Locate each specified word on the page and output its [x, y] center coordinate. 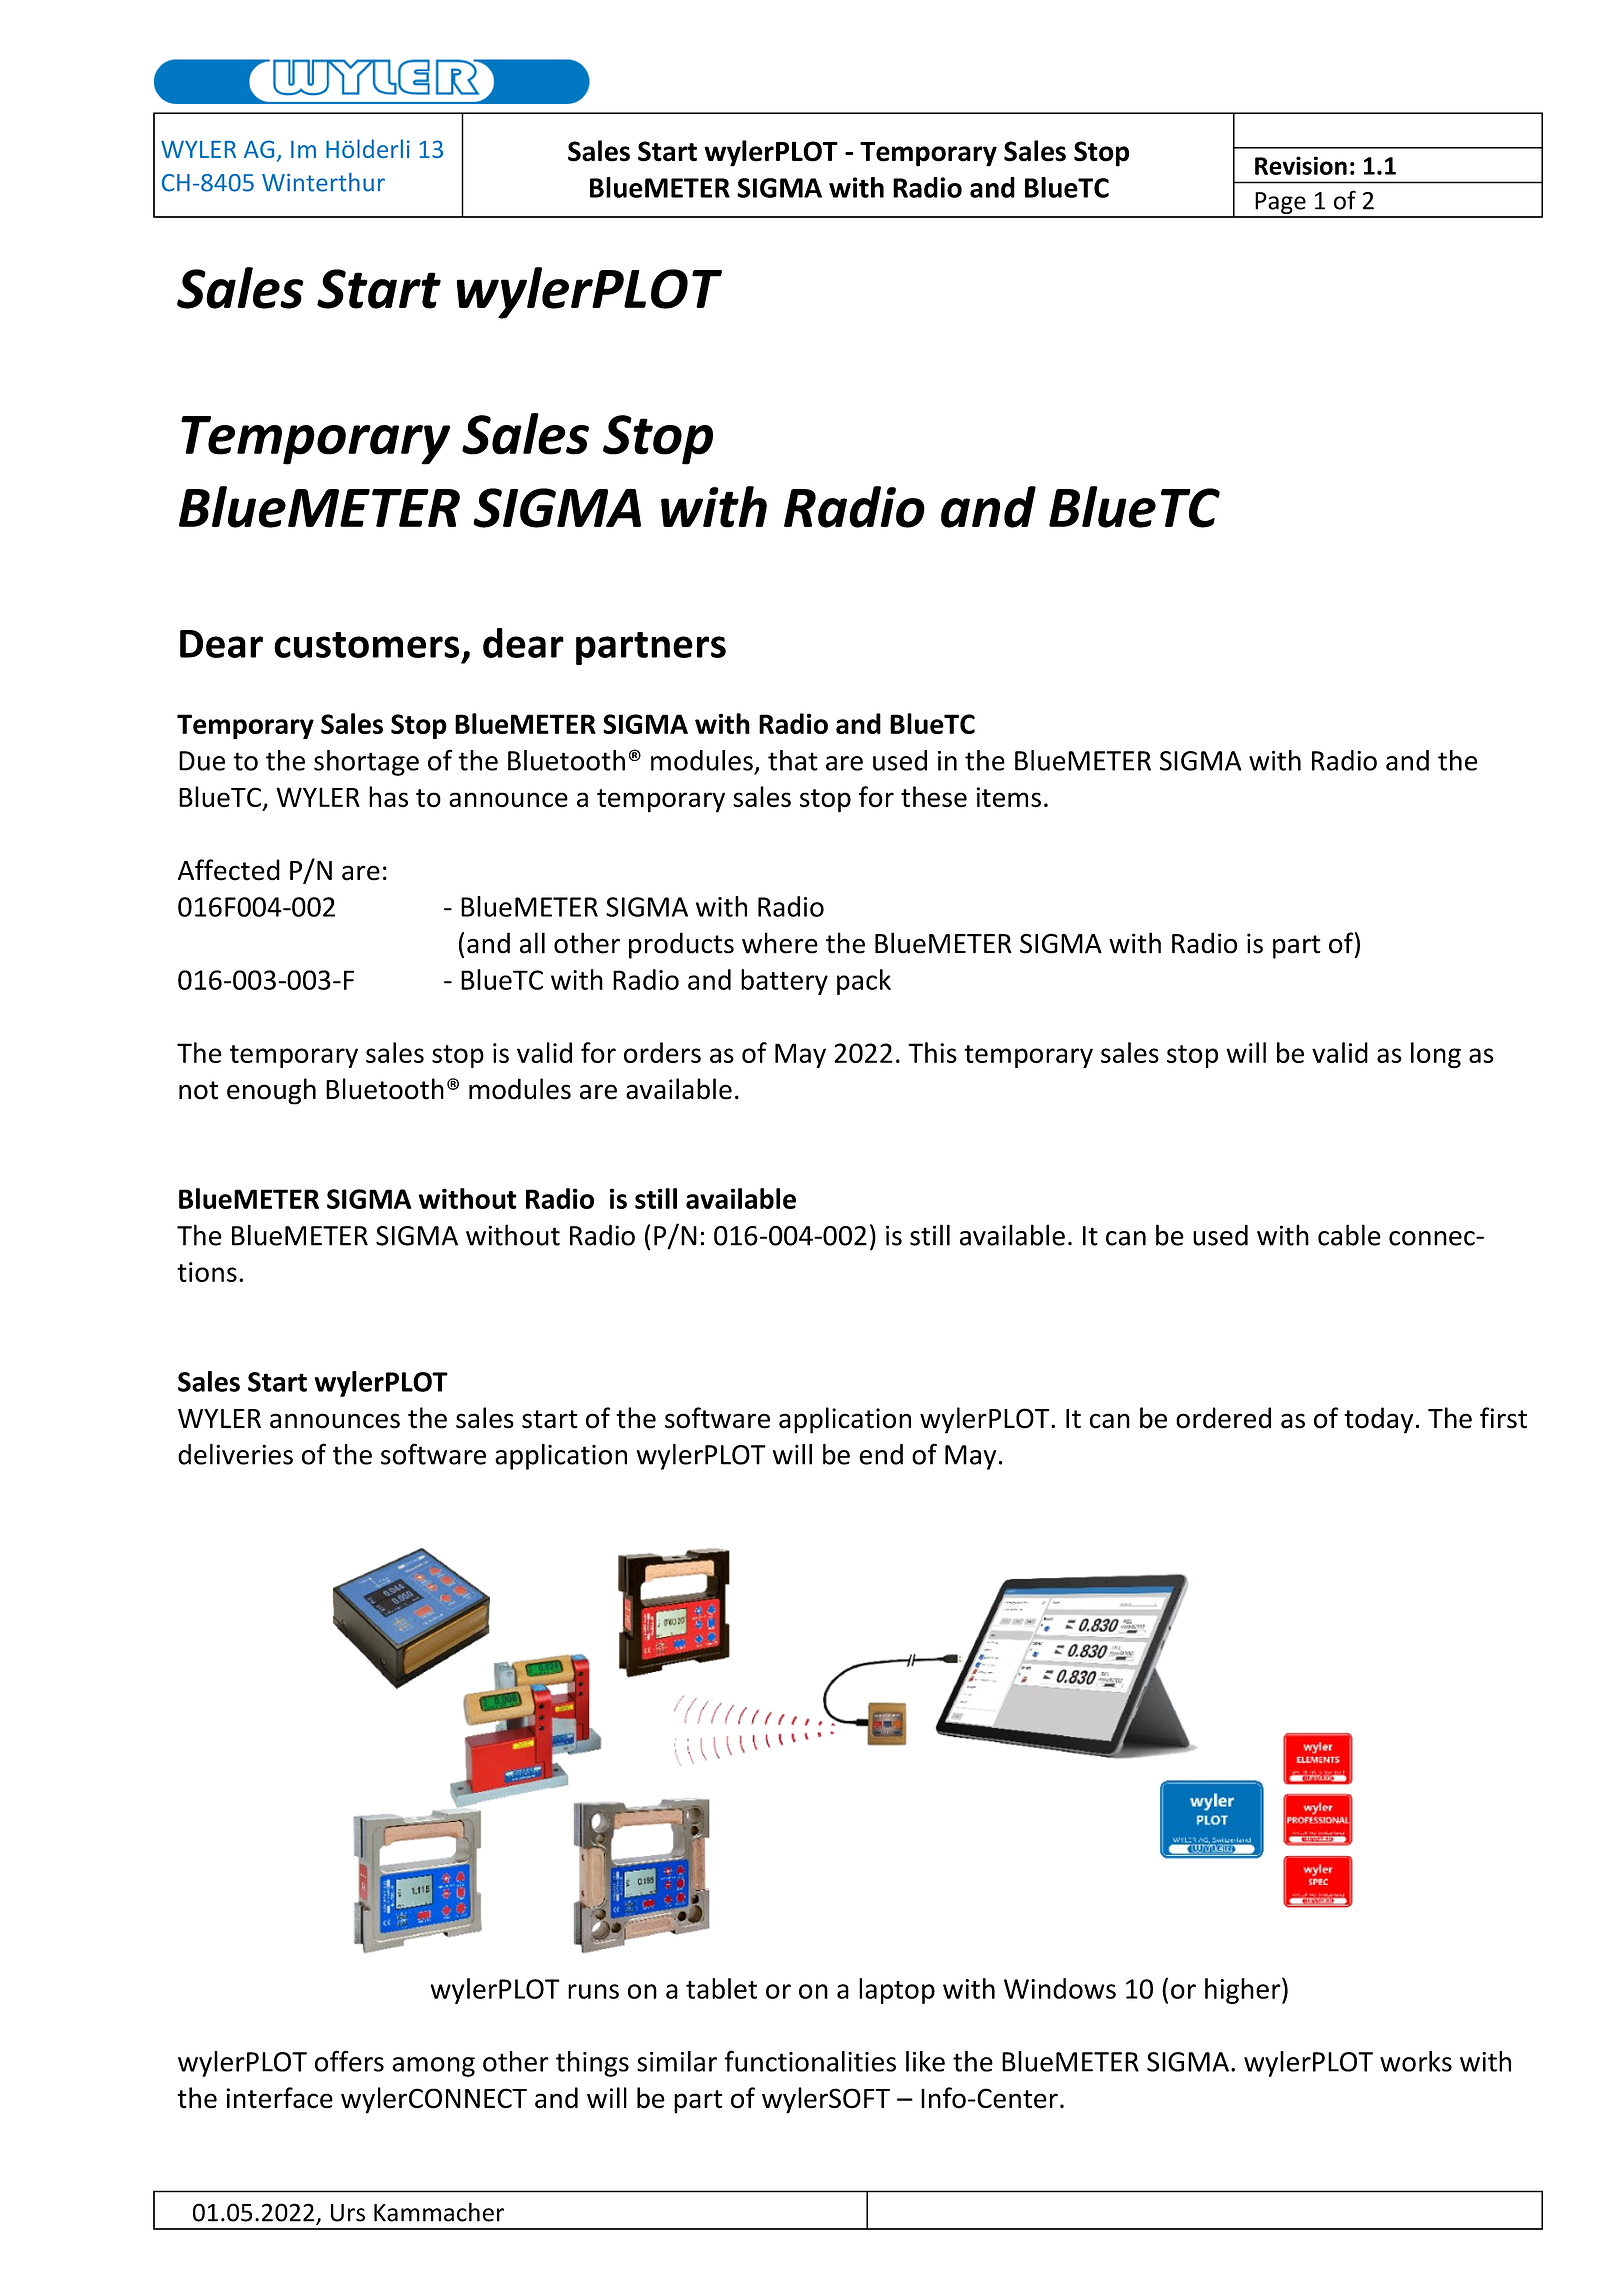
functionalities [810, 2061]
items [1009, 797]
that [793, 760]
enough [271, 1091]
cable [1349, 1235]
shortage [366, 763]
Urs [348, 2213]
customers [367, 645]
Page [1280, 204]
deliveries [235, 1454]
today [1378, 1420]
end [881, 1454]
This [932, 1052]
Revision [1301, 165]
